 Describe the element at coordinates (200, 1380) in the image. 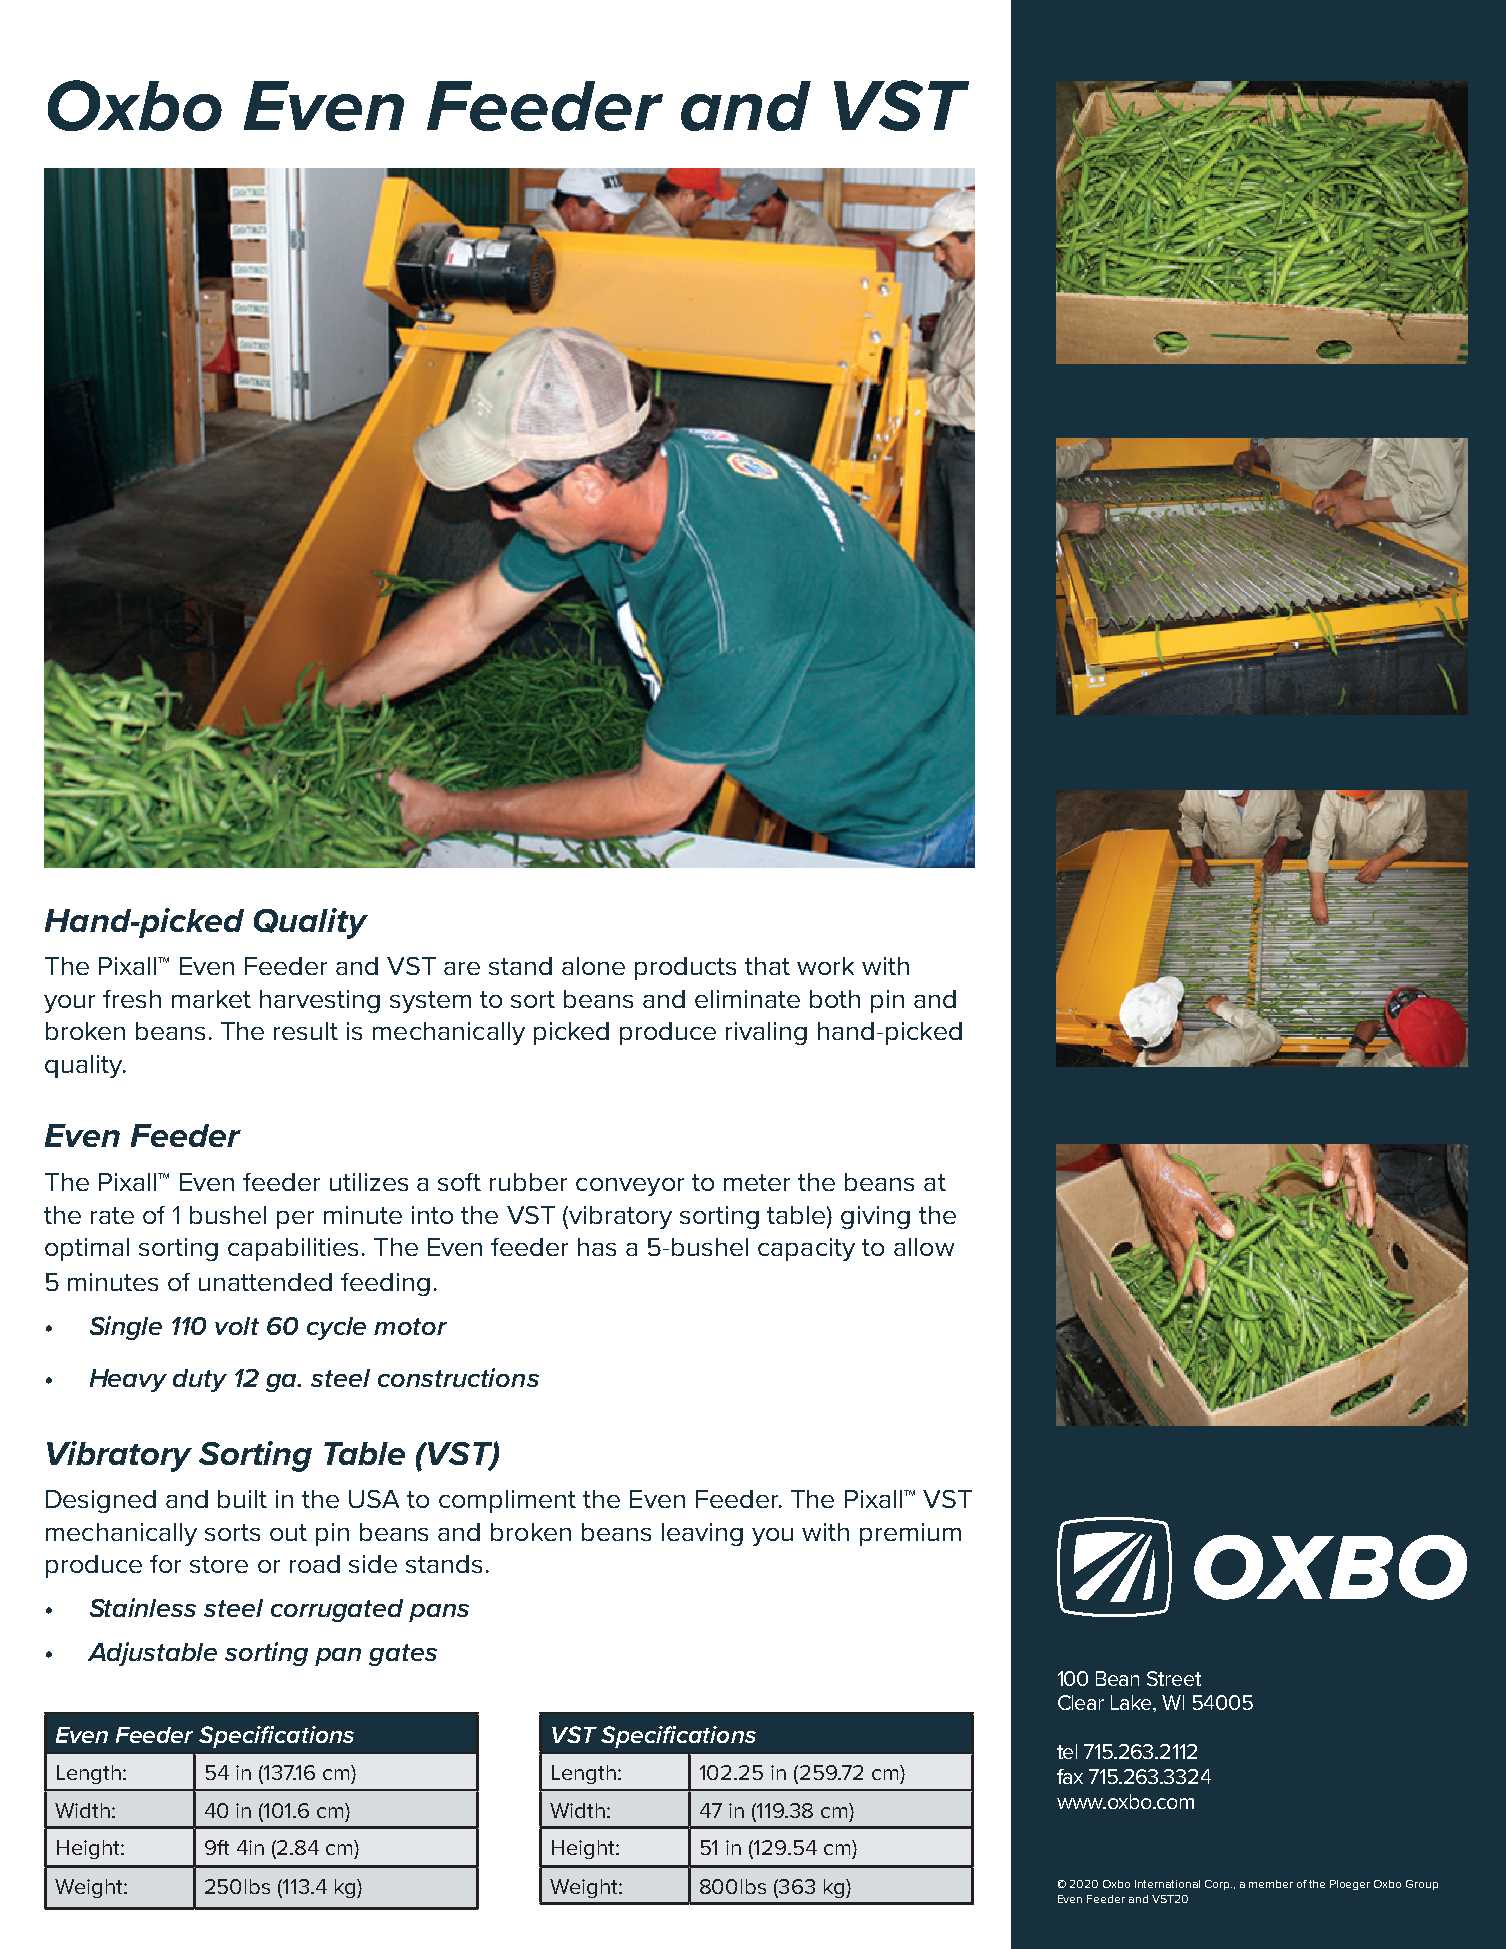

I see `duty` at that location.
